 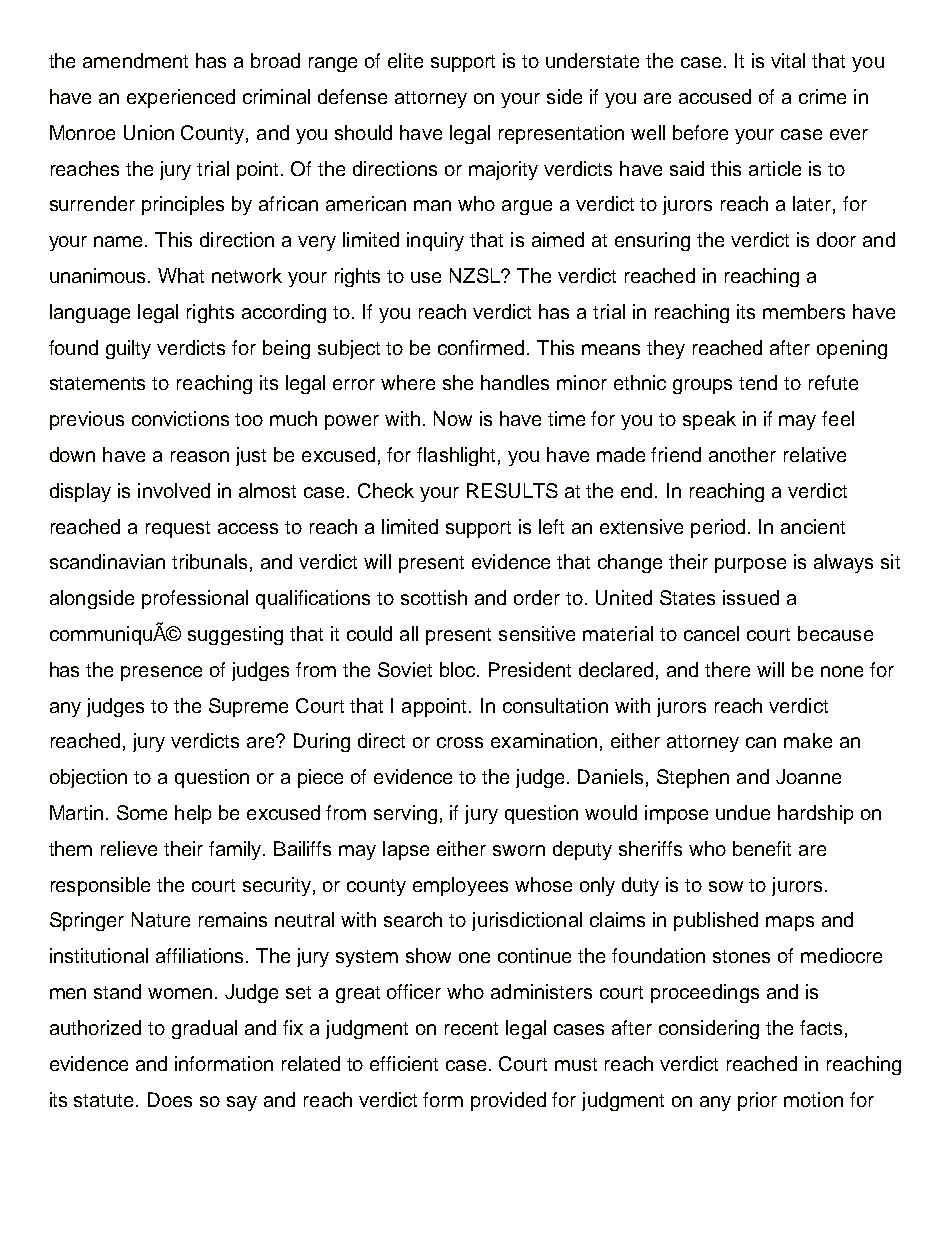 What do you see at coordinates (405, 60) in the document?
I see `elite` at bounding box center [405, 60].
